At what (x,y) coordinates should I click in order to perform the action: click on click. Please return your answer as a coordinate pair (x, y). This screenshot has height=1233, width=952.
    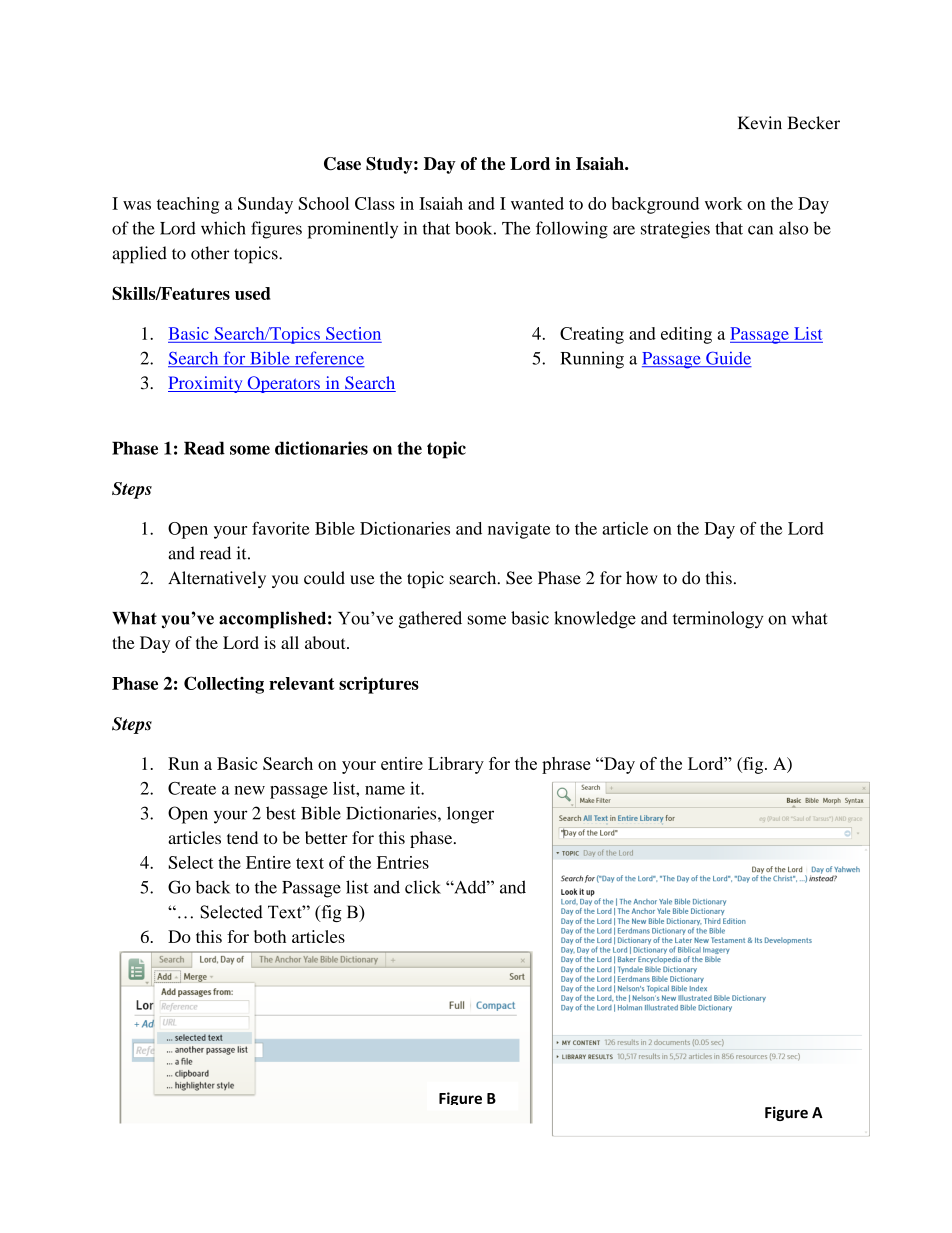
    Looking at the image, I should click on (423, 887).
